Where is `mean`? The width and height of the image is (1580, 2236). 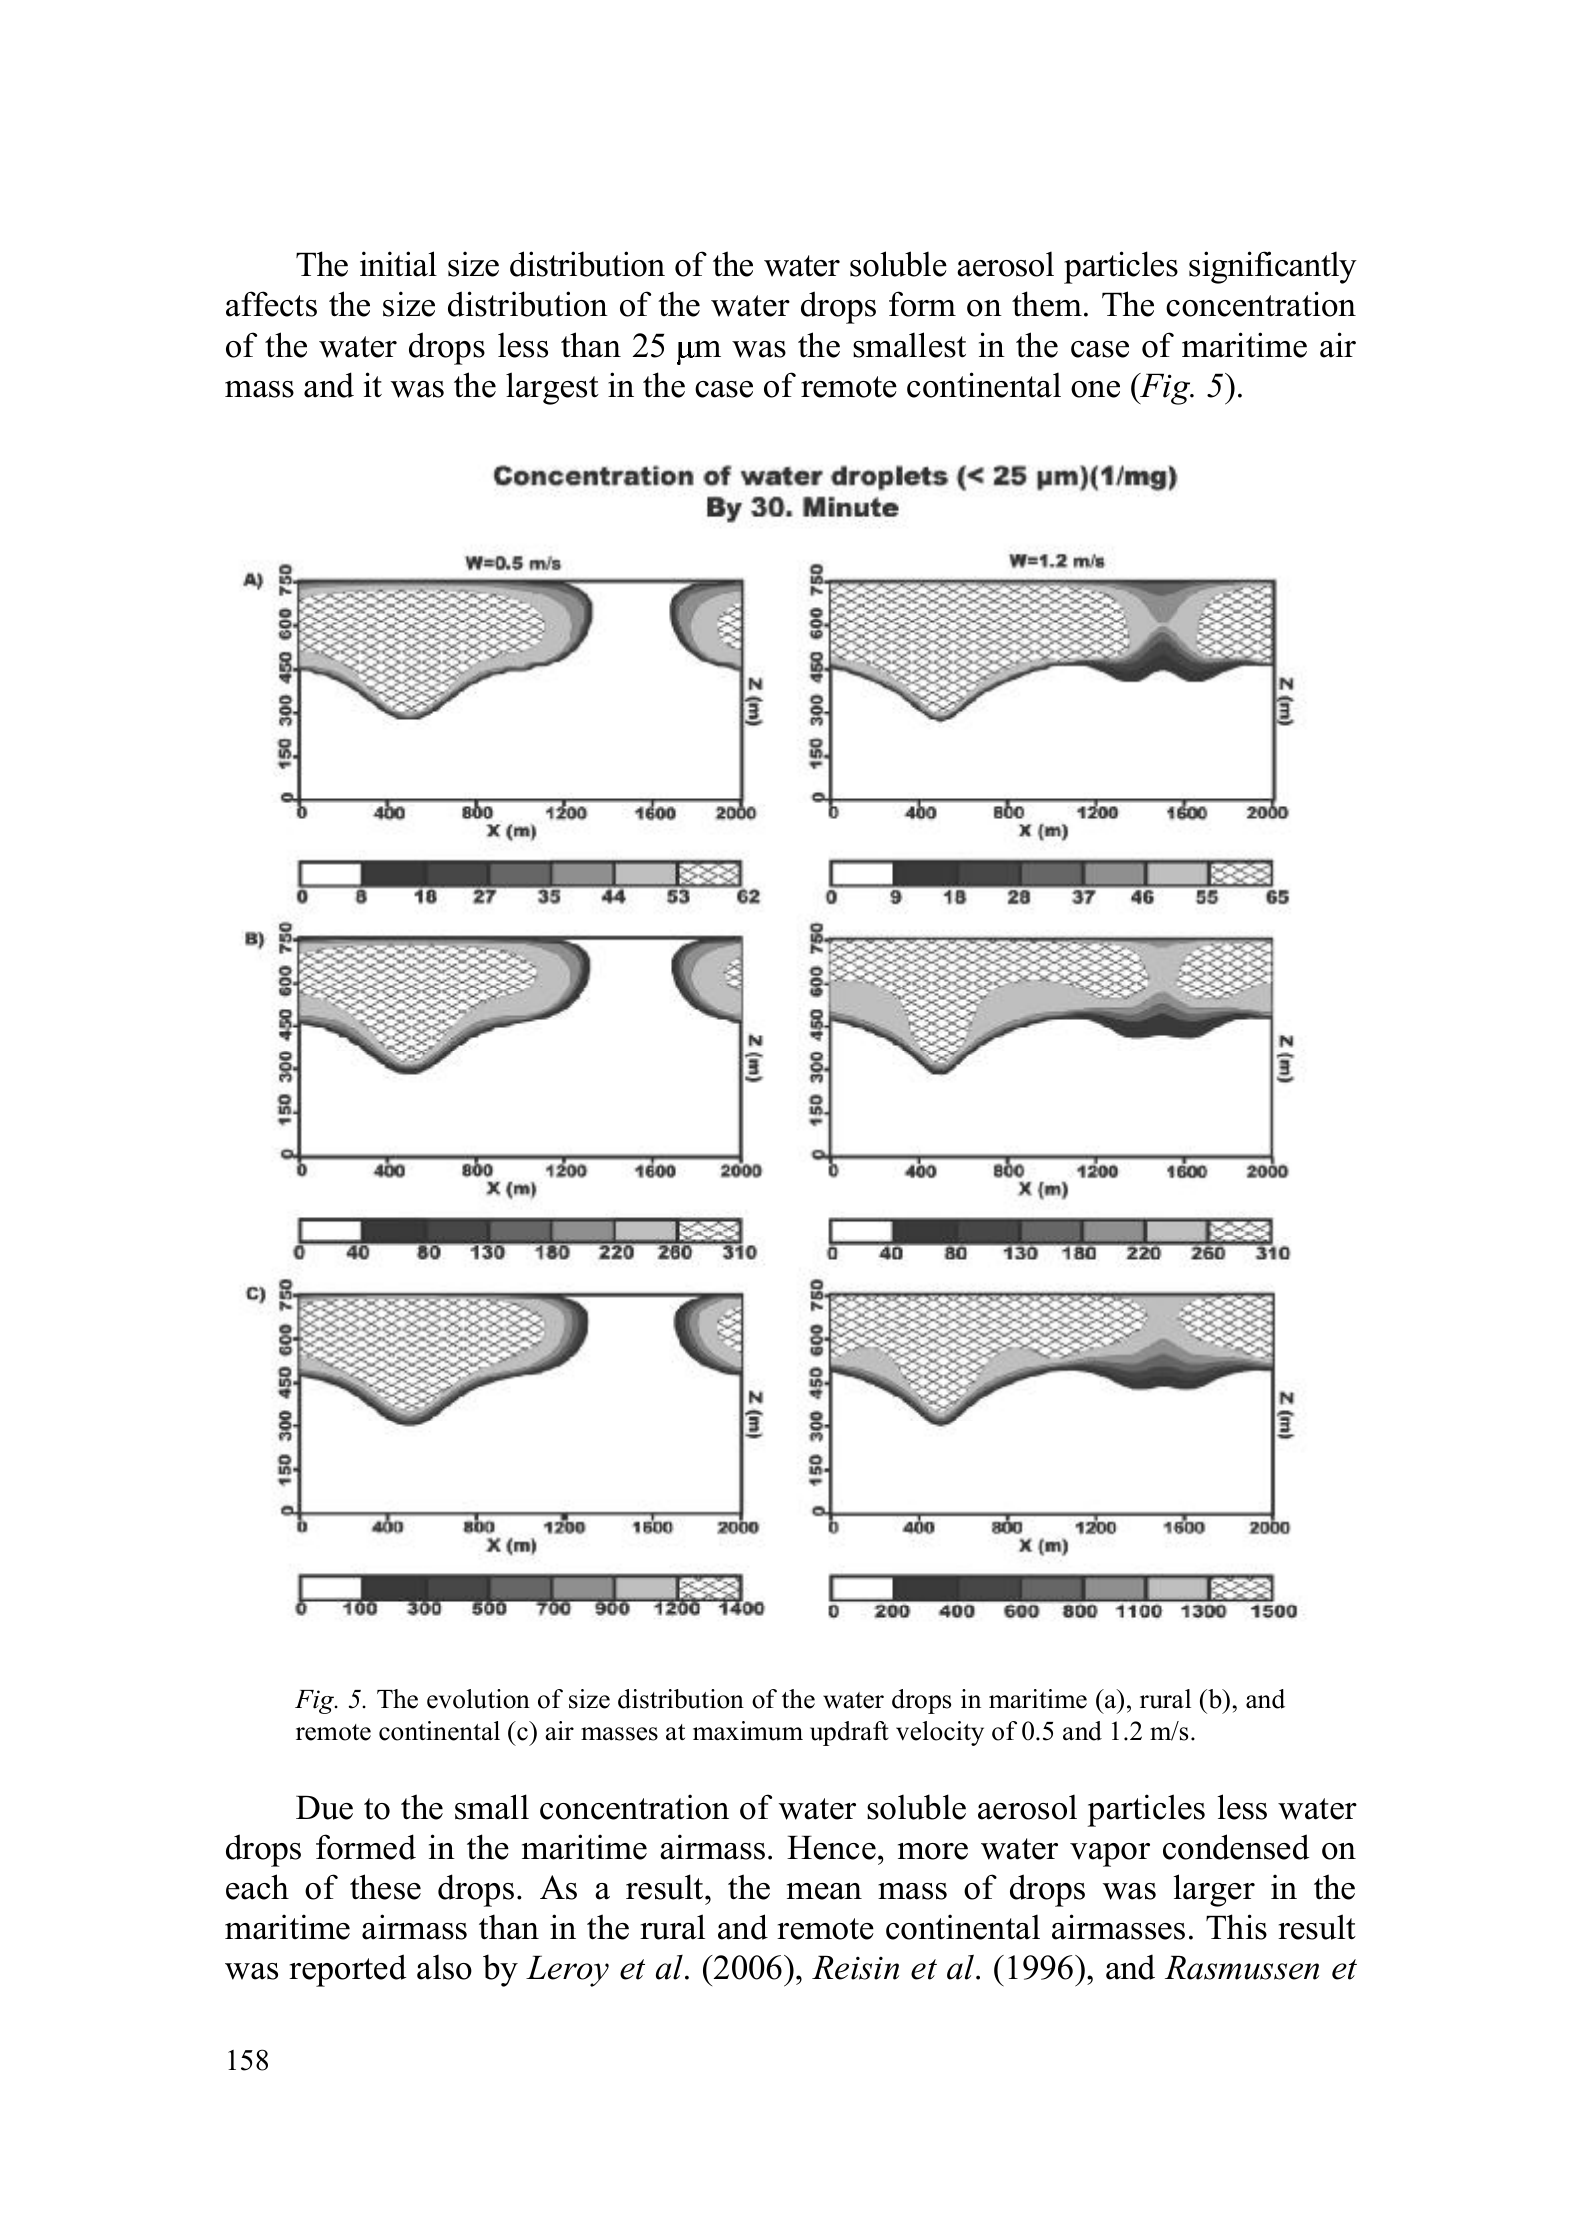
mean is located at coordinates (824, 1891).
